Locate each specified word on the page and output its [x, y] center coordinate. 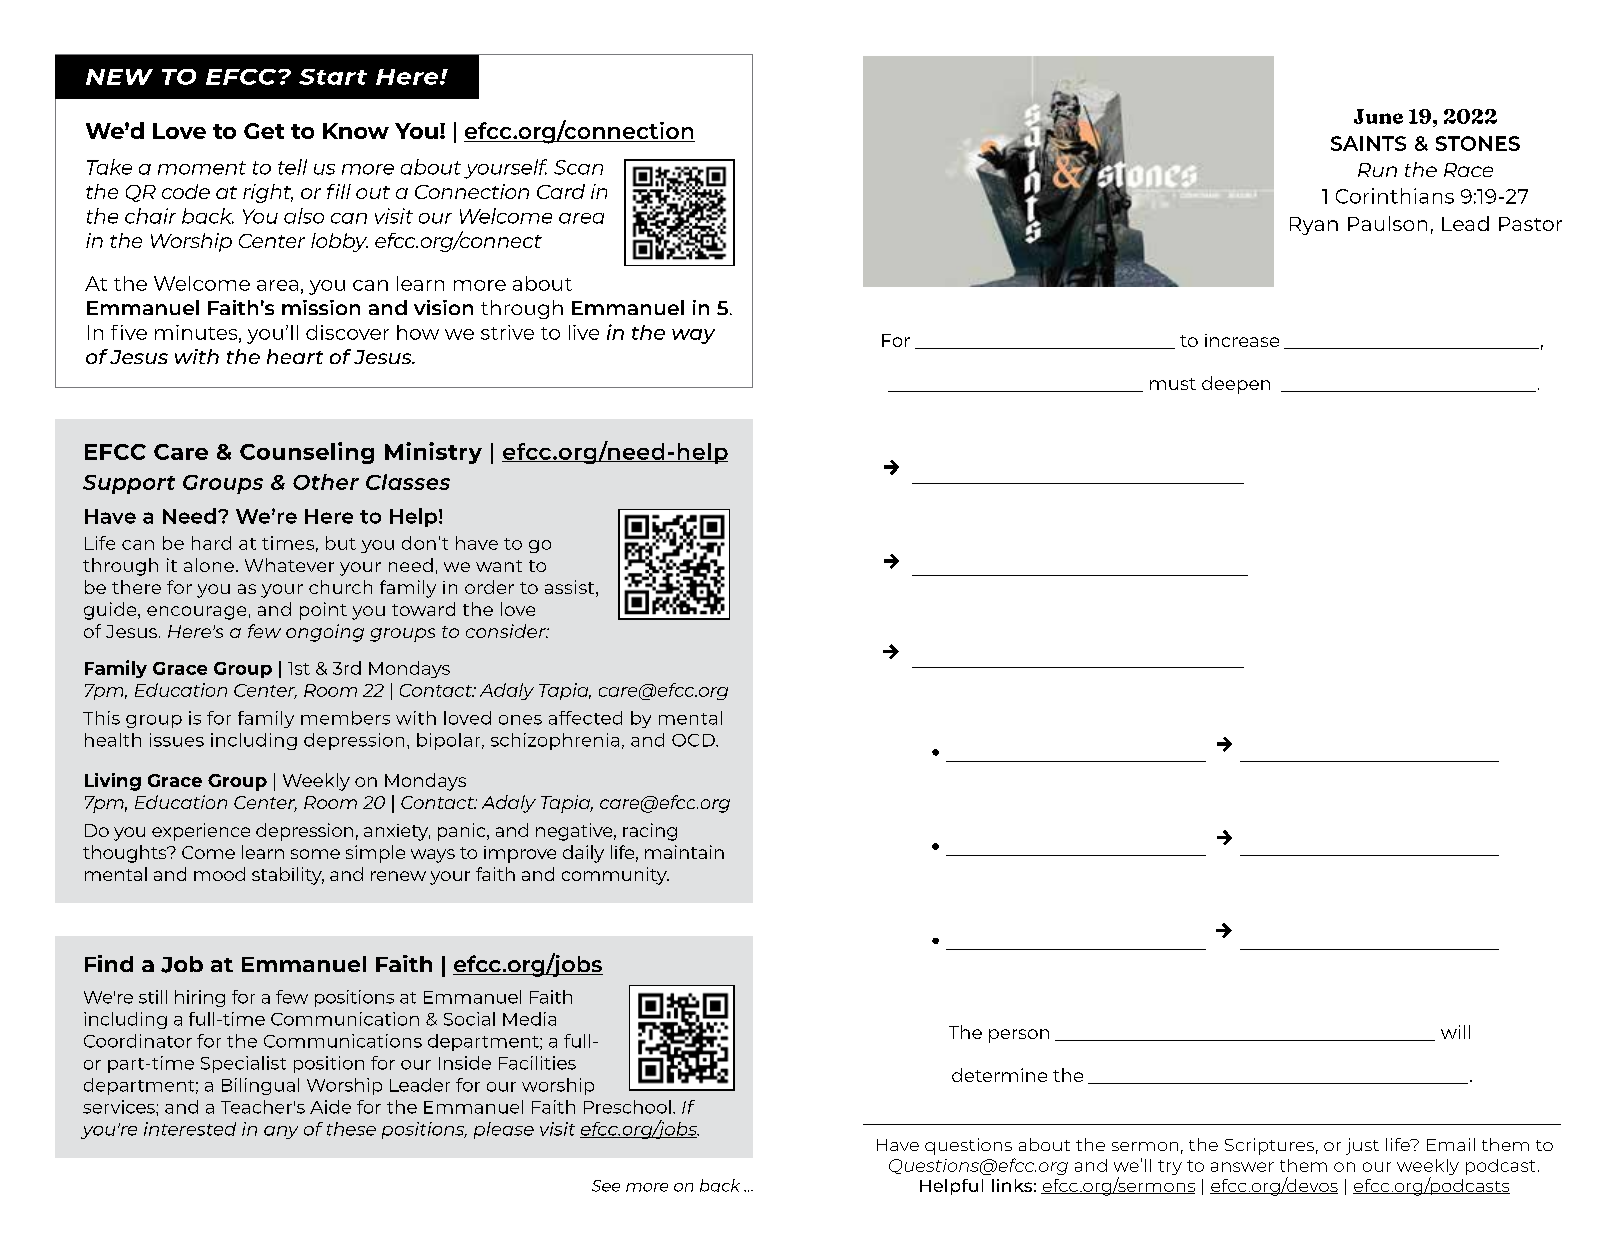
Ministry [433, 453]
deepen [1236, 385]
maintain [684, 852]
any [281, 1132]
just [1362, 1146]
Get [264, 131]
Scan [578, 167]
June [1378, 116]
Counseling [307, 453]
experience [201, 832]
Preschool [627, 1107]
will [1455, 1032]
